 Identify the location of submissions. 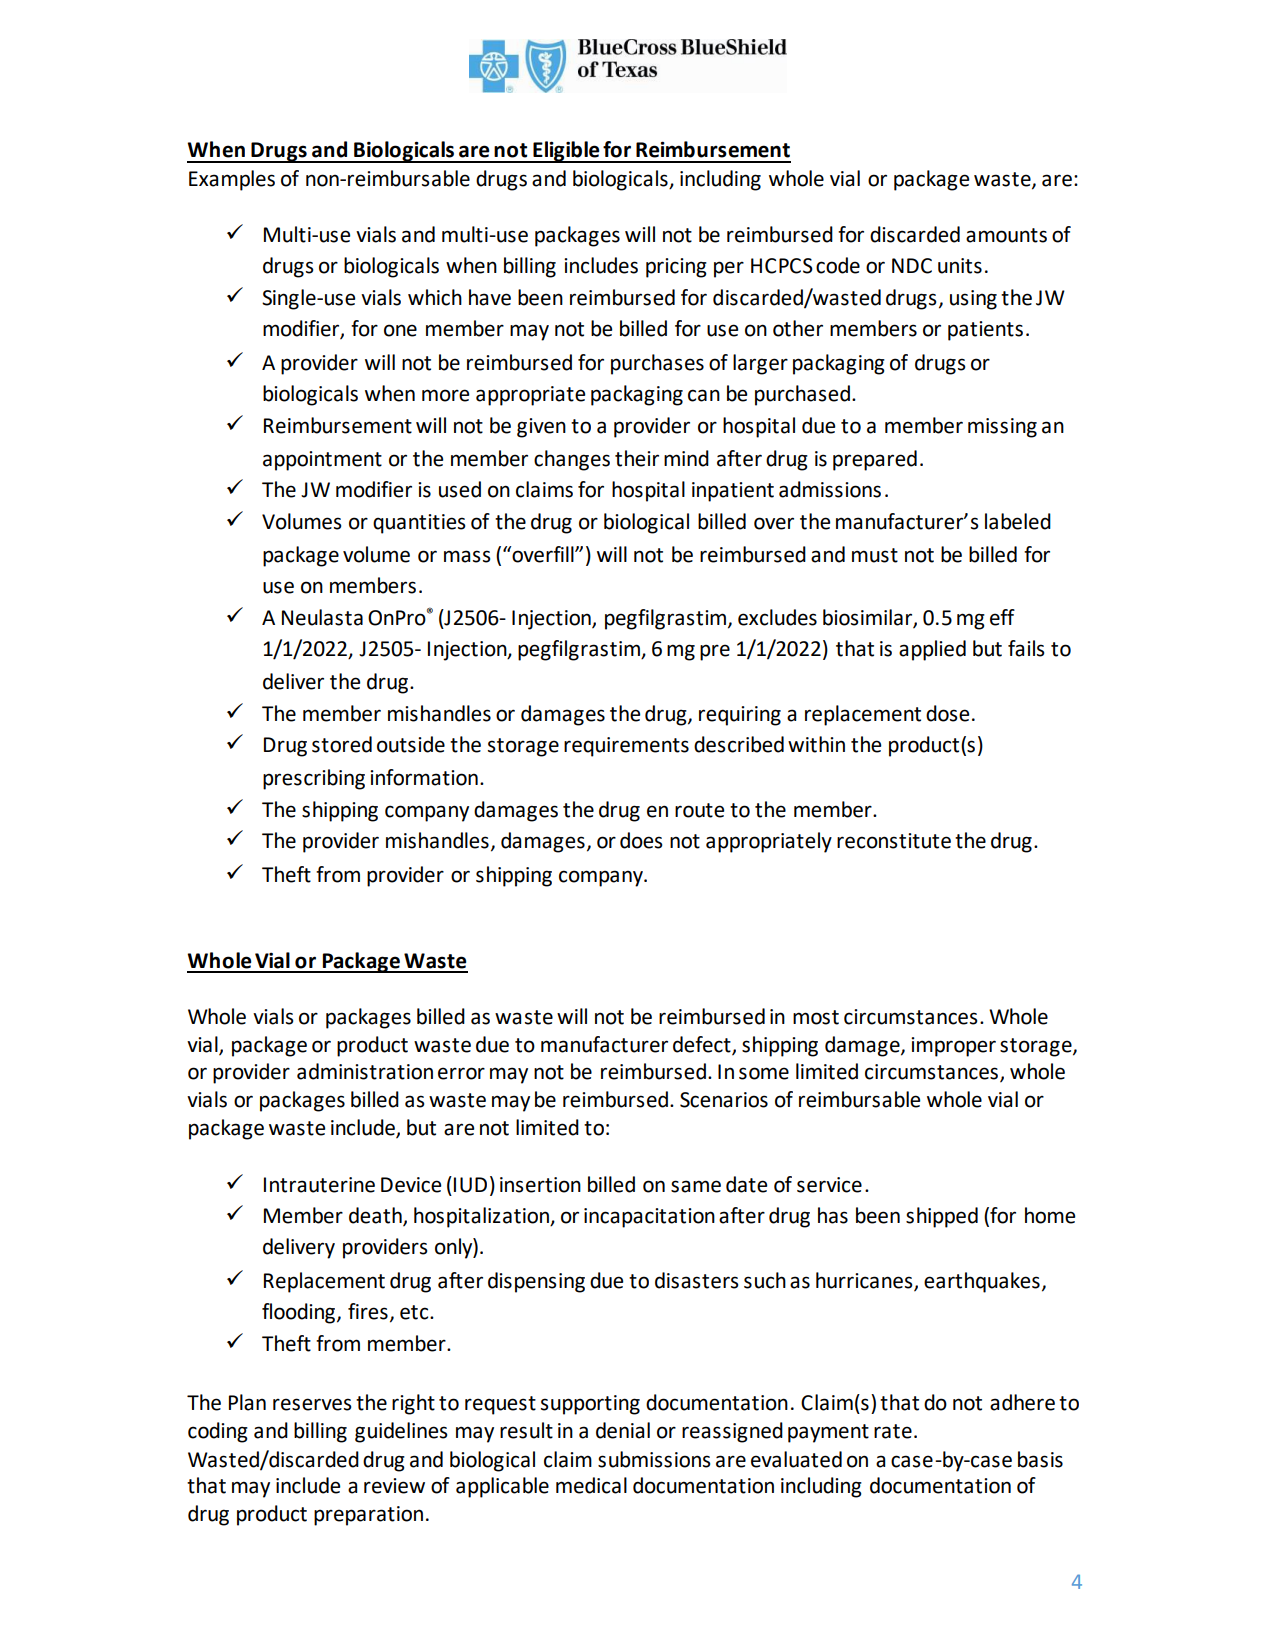
(654, 1459).
